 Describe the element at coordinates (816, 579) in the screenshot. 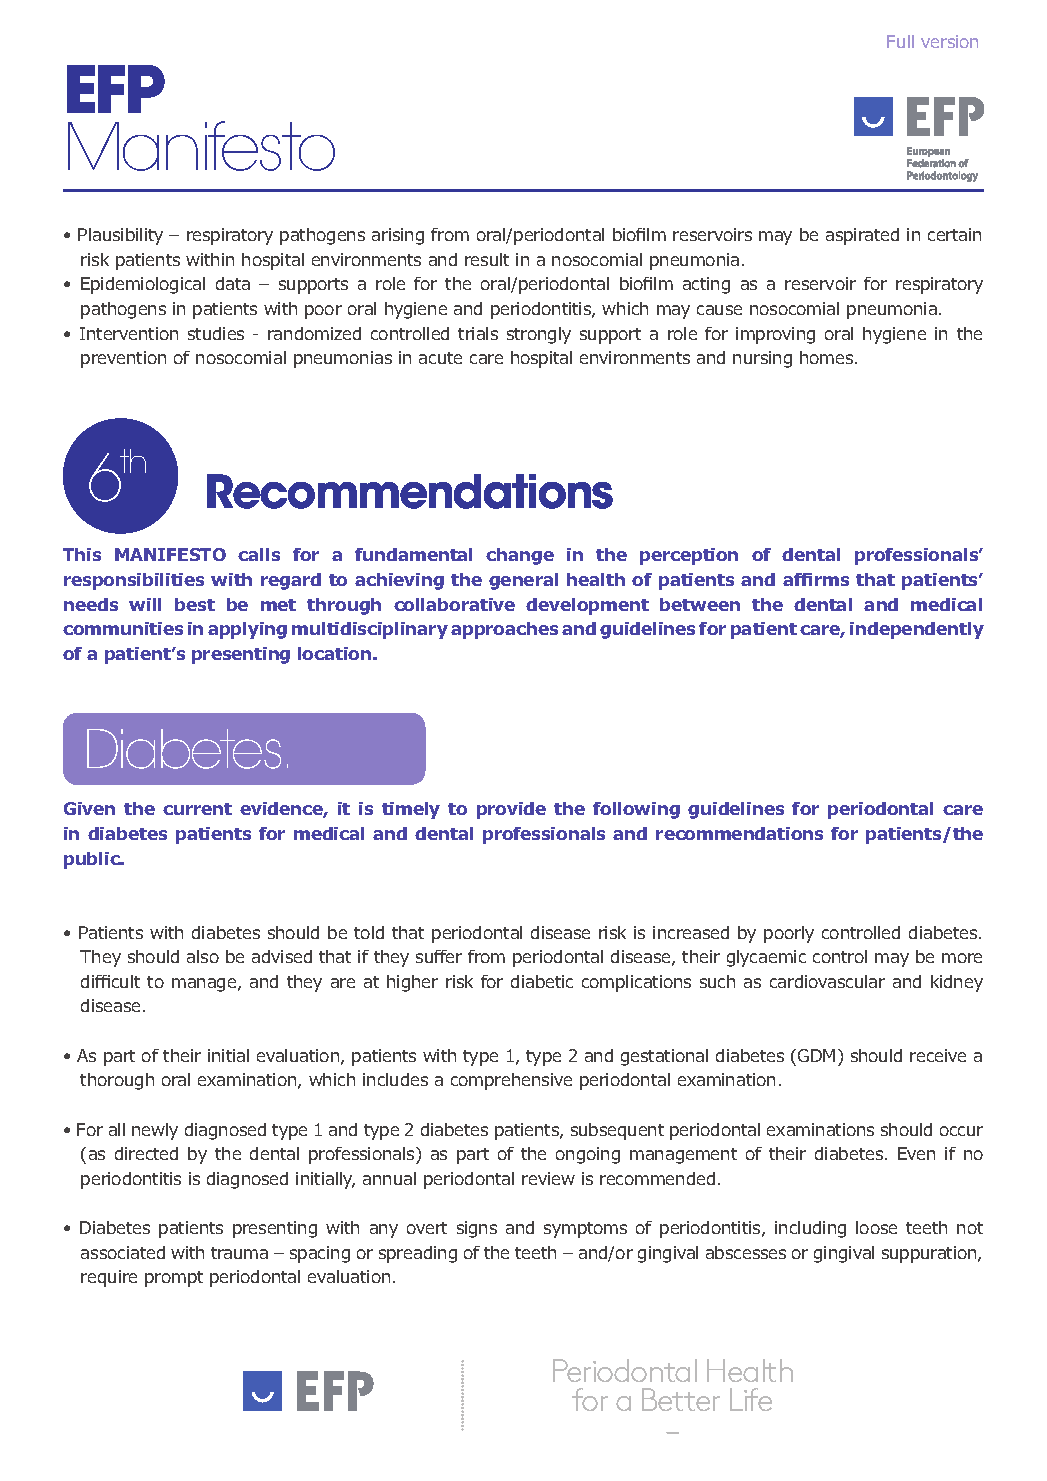

I see `affirms` at that location.
